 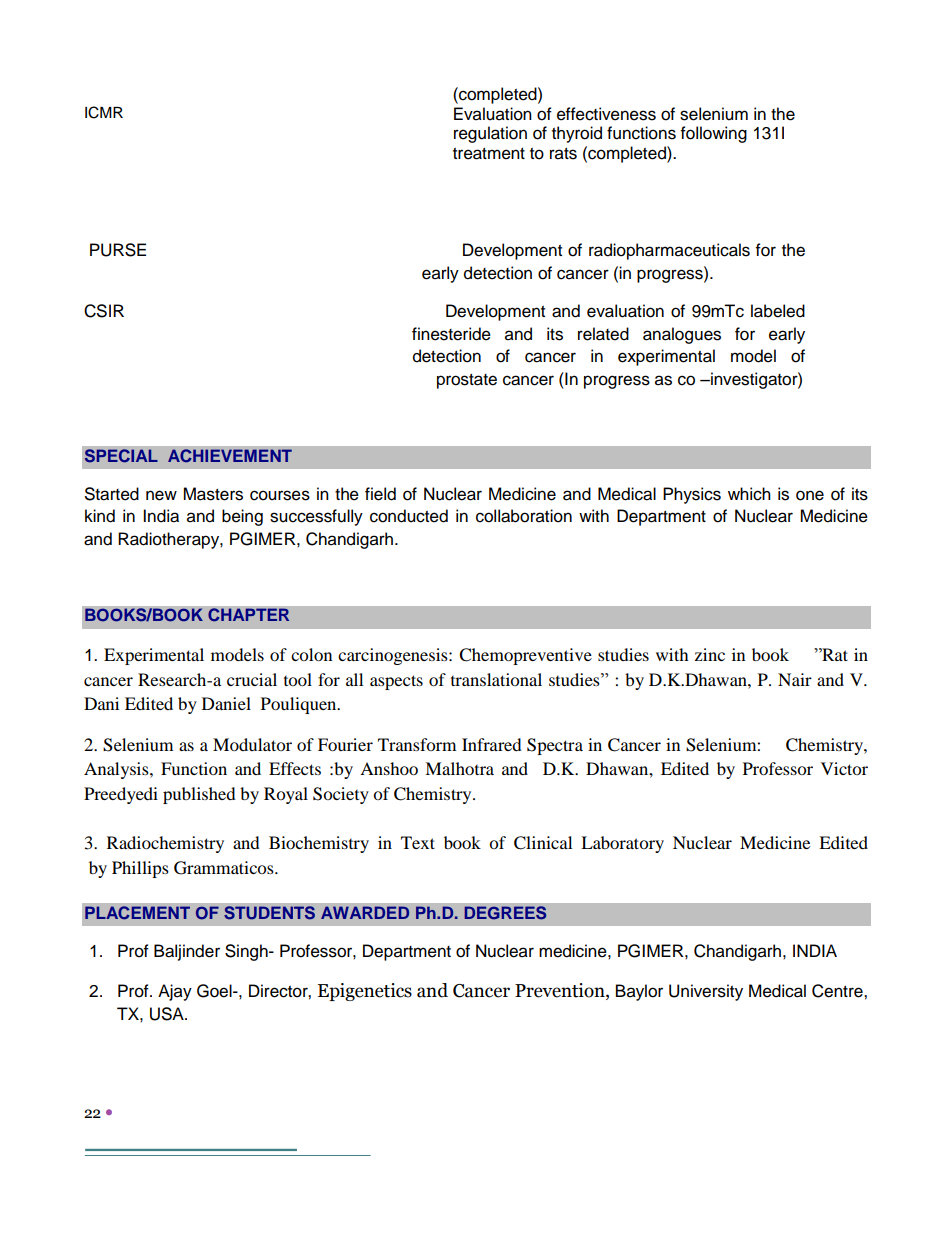 What do you see at coordinates (795, 679) in the screenshot?
I see `Nair` at bounding box center [795, 679].
